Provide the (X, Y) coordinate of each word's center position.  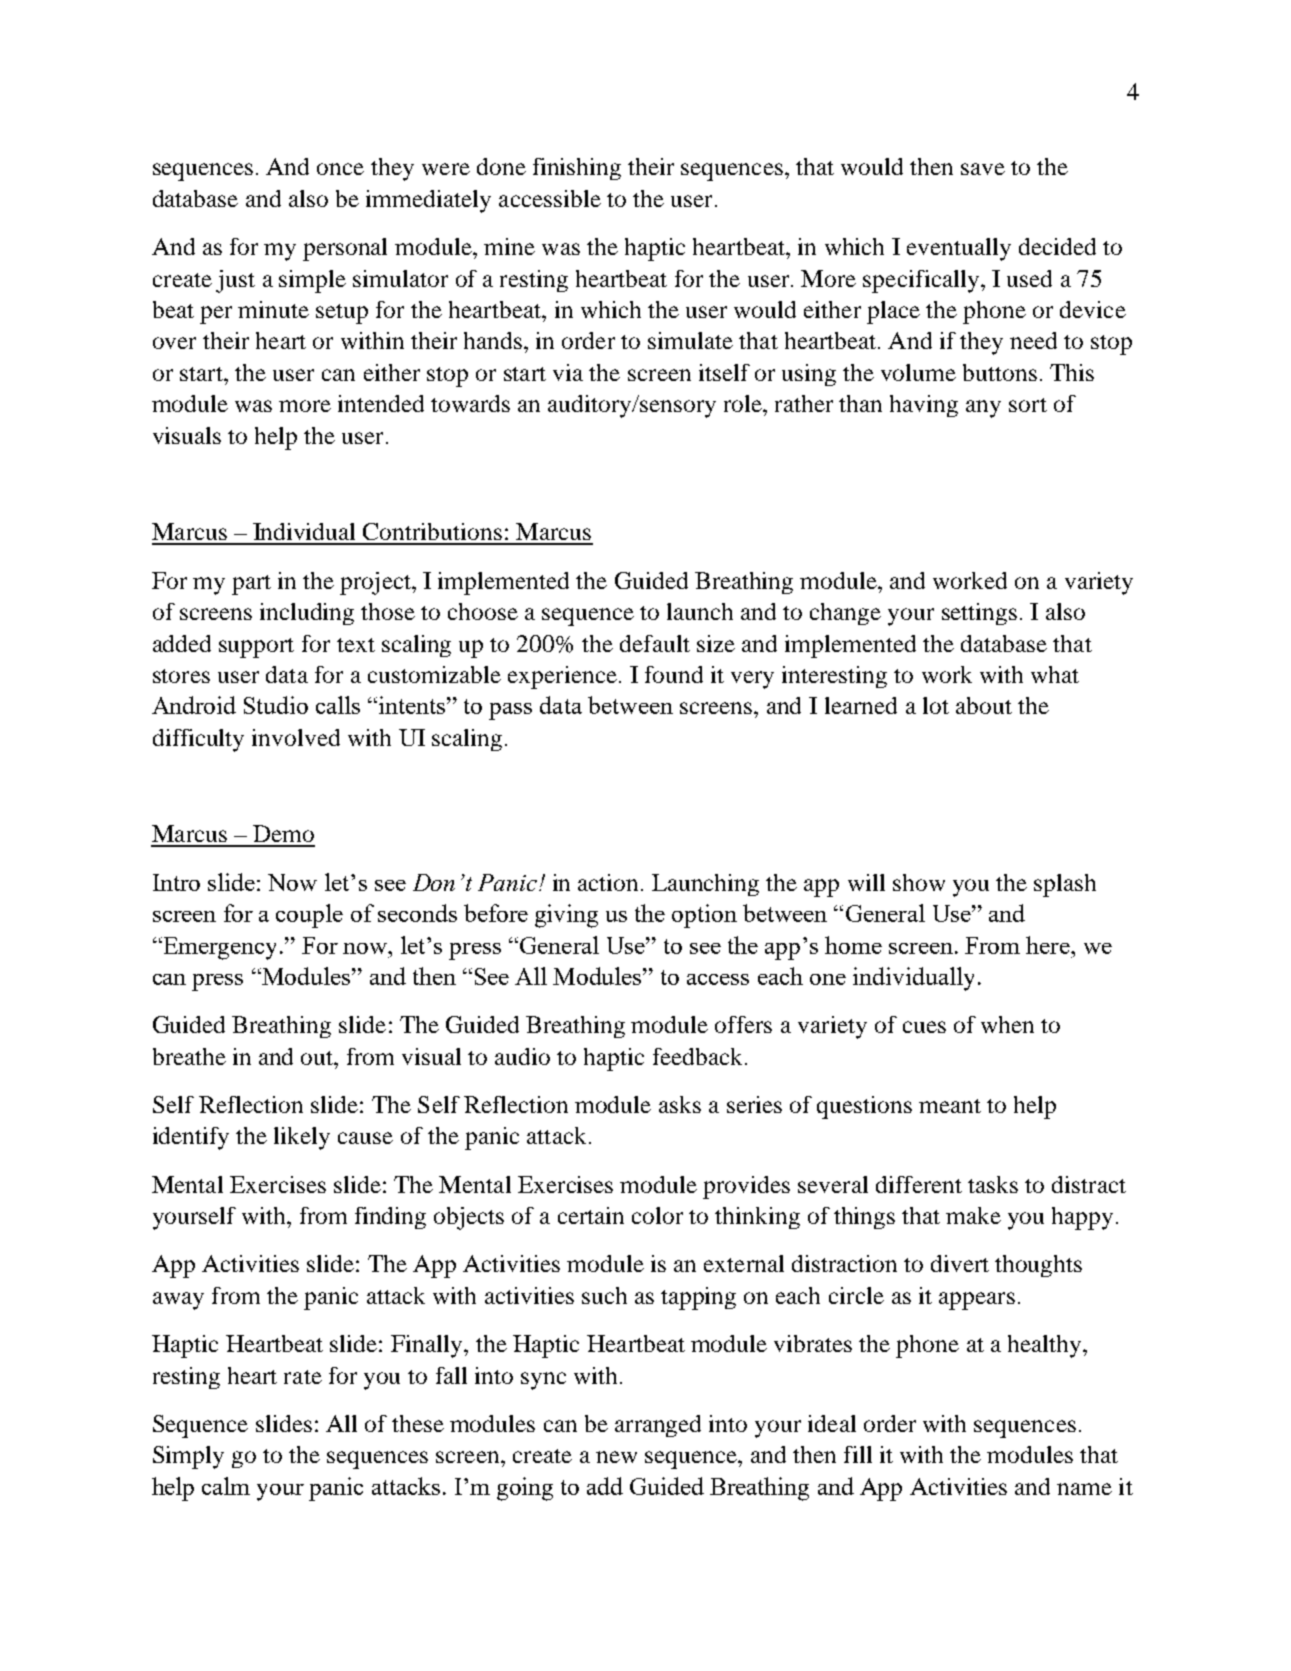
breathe (189, 1056)
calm (226, 1486)
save (983, 169)
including (307, 614)
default (655, 643)
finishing (577, 169)
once (340, 169)
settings (979, 614)
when (1007, 1024)
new (616, 1457)
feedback (697, 1056)
